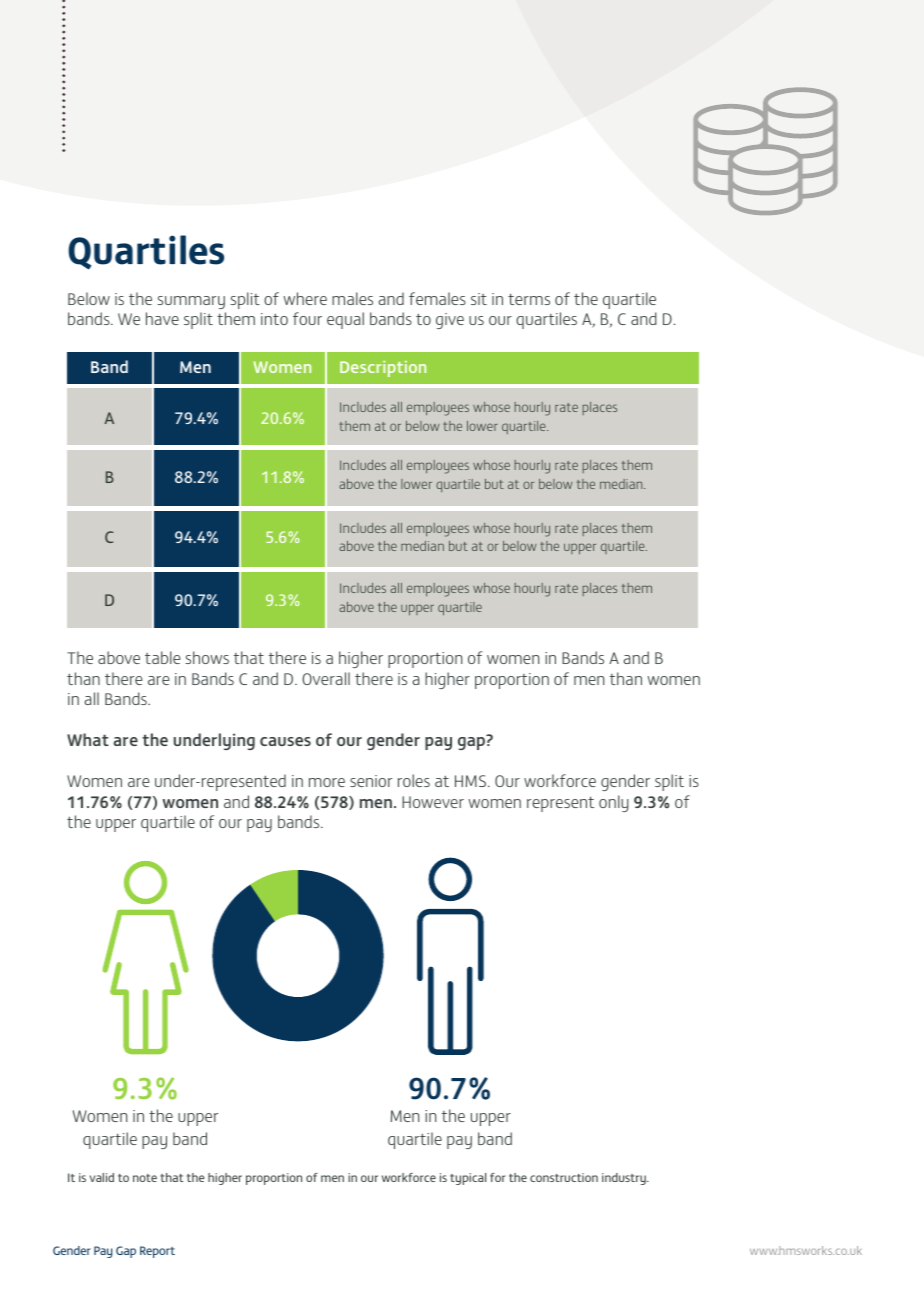  What do you see at coordinates (162, 657) in the document?
I see `table` at bounding box center [162, 657].
